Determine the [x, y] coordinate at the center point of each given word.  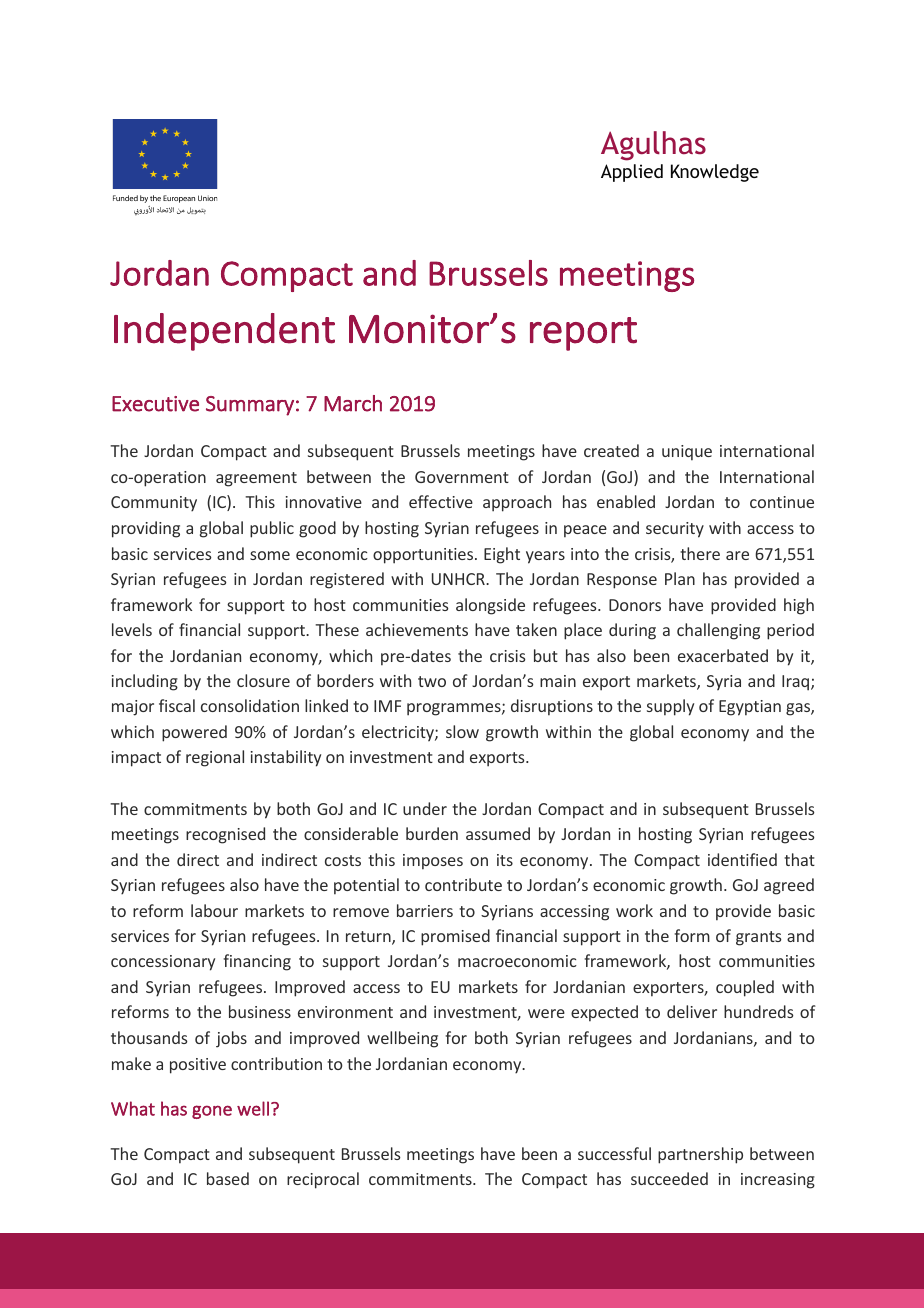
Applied [632, 173]
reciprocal [323, 1180]
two [432, 681]
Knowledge [715, 173]
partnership [700, 1155]
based [228, 1178]
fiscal [177, 705]
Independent [224, 332]
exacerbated [723, 655]
